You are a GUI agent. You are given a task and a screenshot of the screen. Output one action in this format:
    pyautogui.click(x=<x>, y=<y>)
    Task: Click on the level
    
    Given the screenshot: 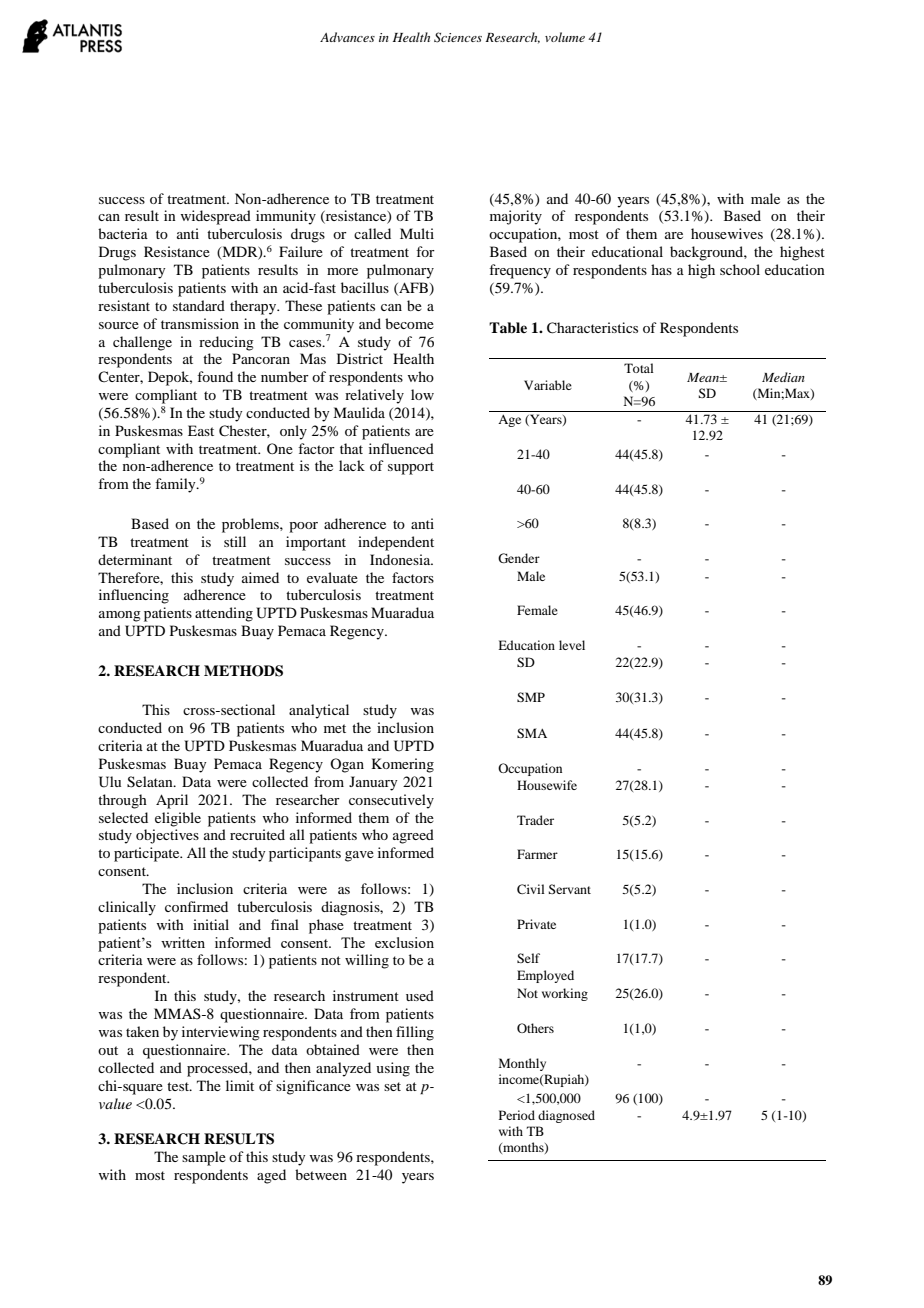 What is the action you would take?
    pyautogui.click(x=572, y=645)
